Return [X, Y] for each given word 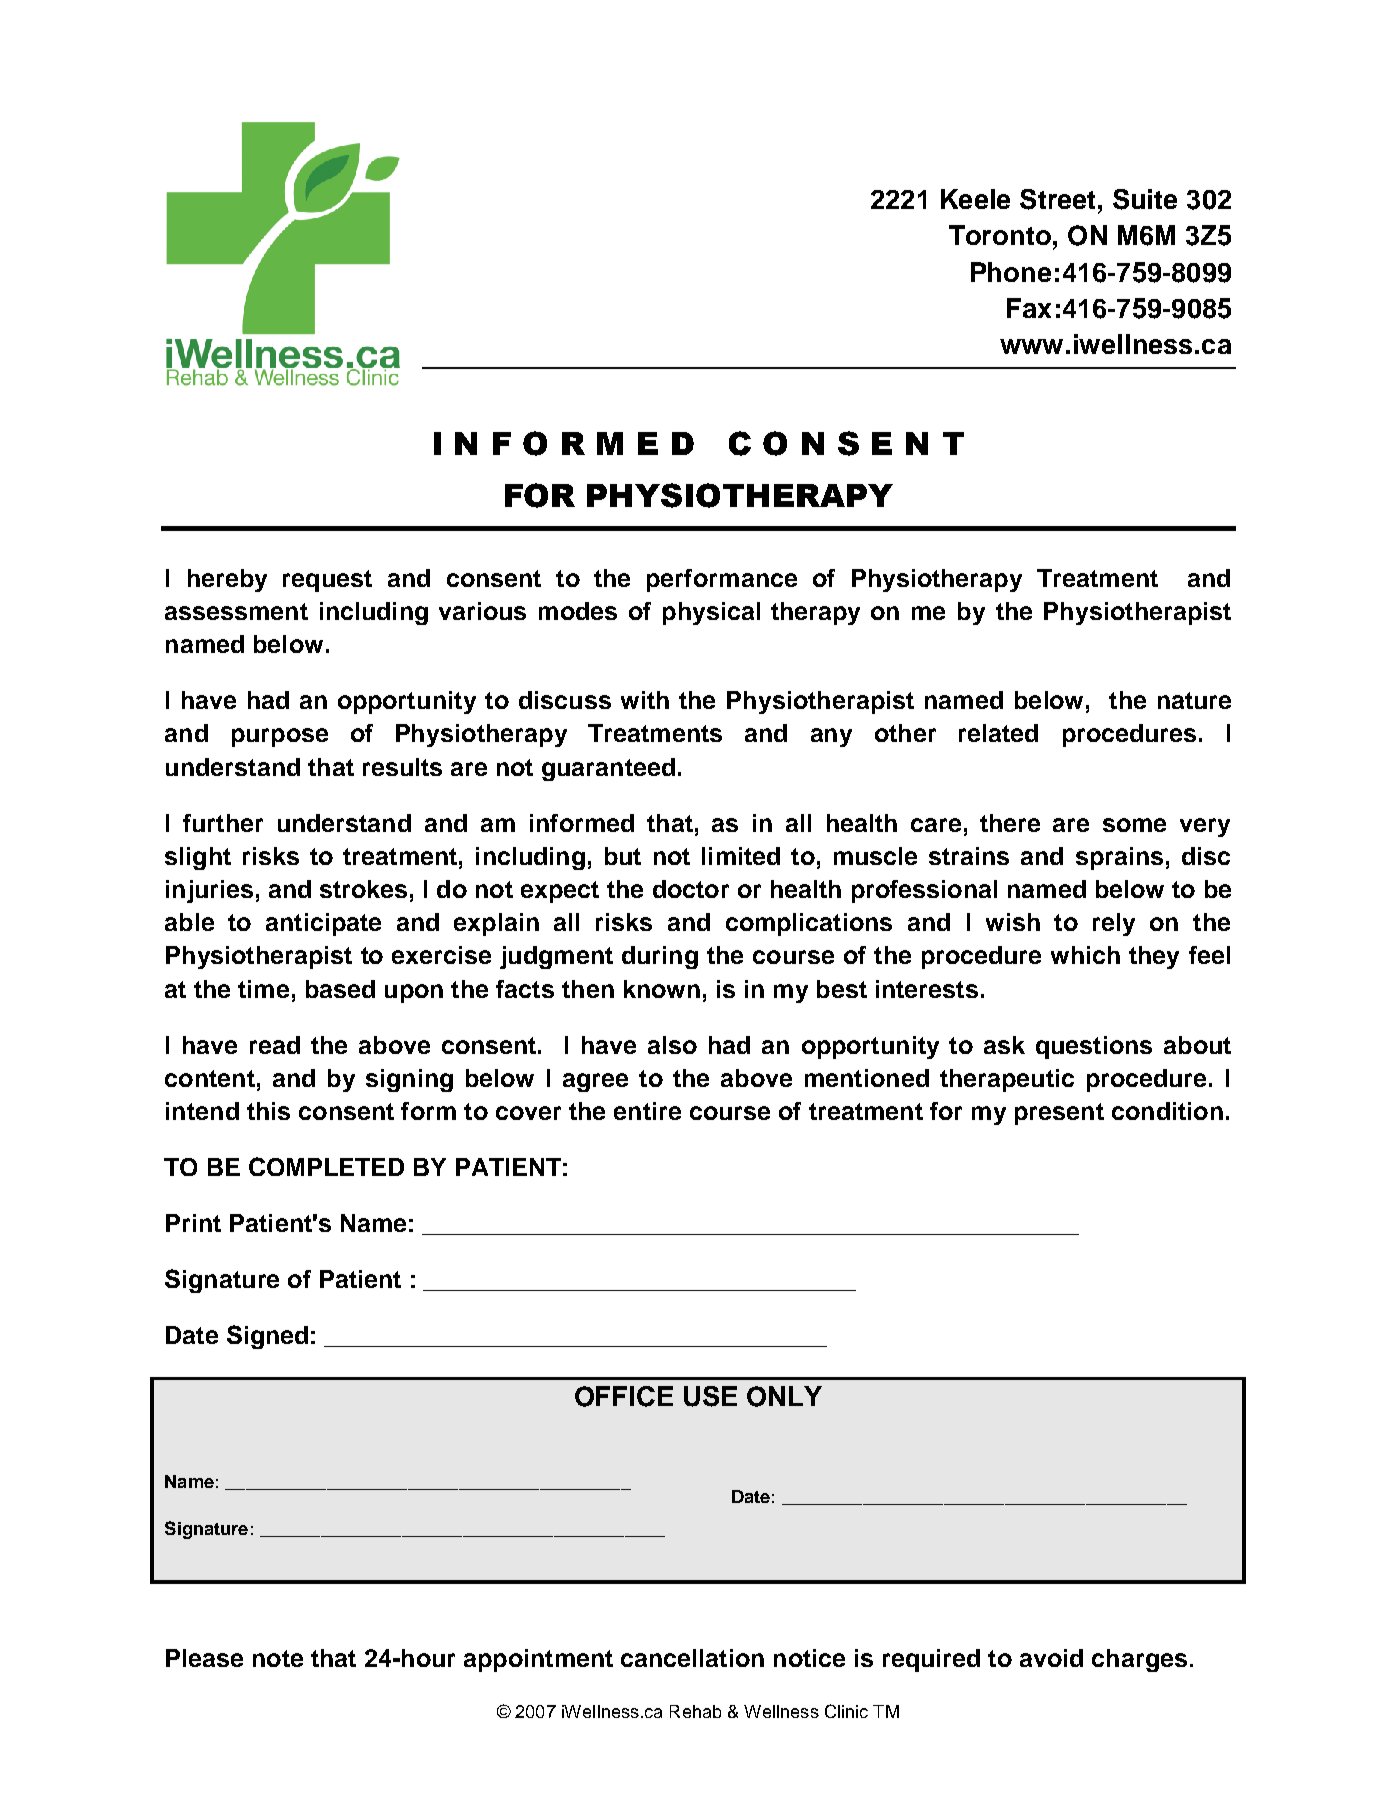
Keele [975, 199]
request [327, 581]
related [998, 733]
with [645, 700]
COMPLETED [326, 1166]
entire [647, 1111]
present [1059, 1114]
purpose [280, 737]
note [278, 1658]
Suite [1145, 199]
